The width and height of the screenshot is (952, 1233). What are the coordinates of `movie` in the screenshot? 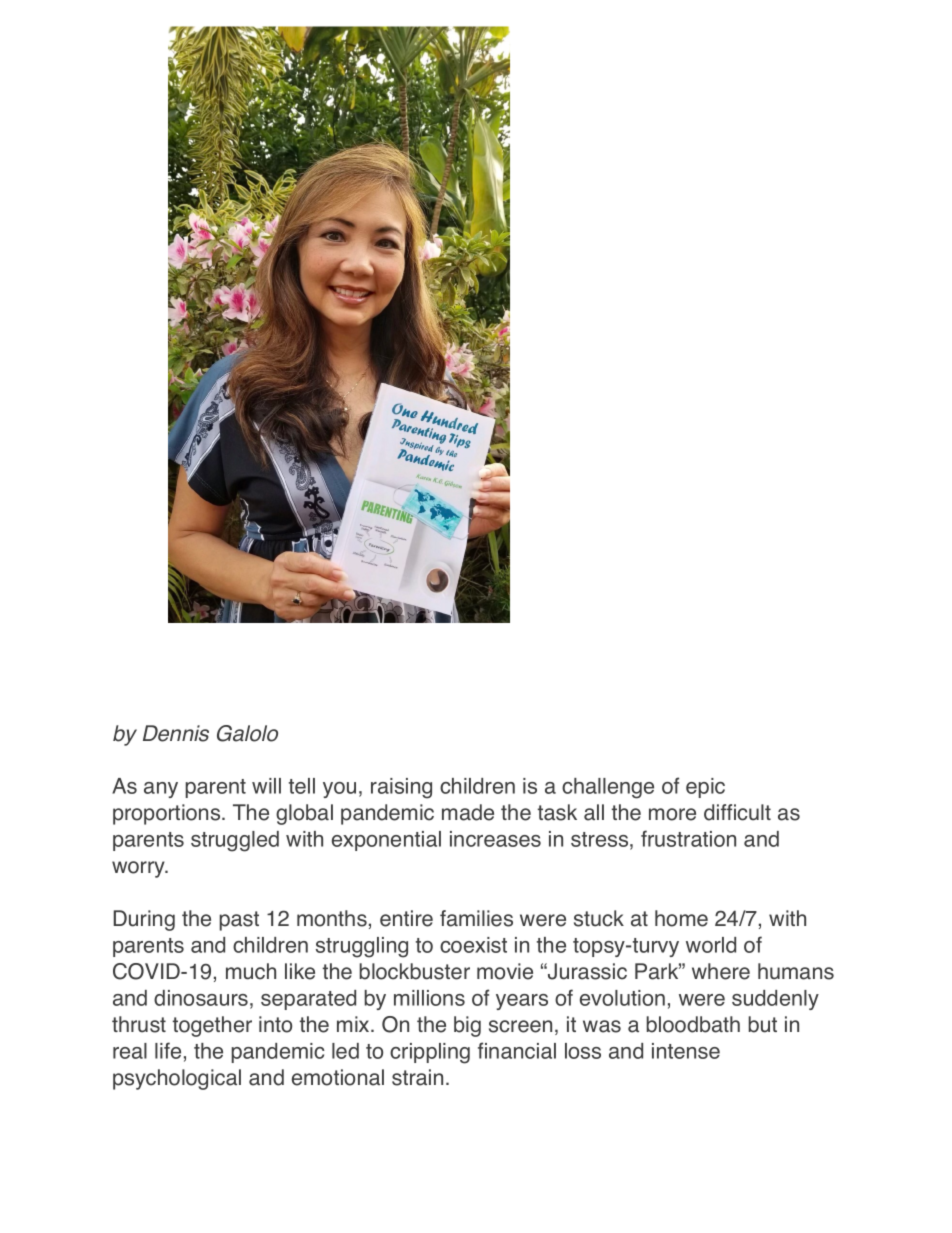 It's located at (505, 971).
